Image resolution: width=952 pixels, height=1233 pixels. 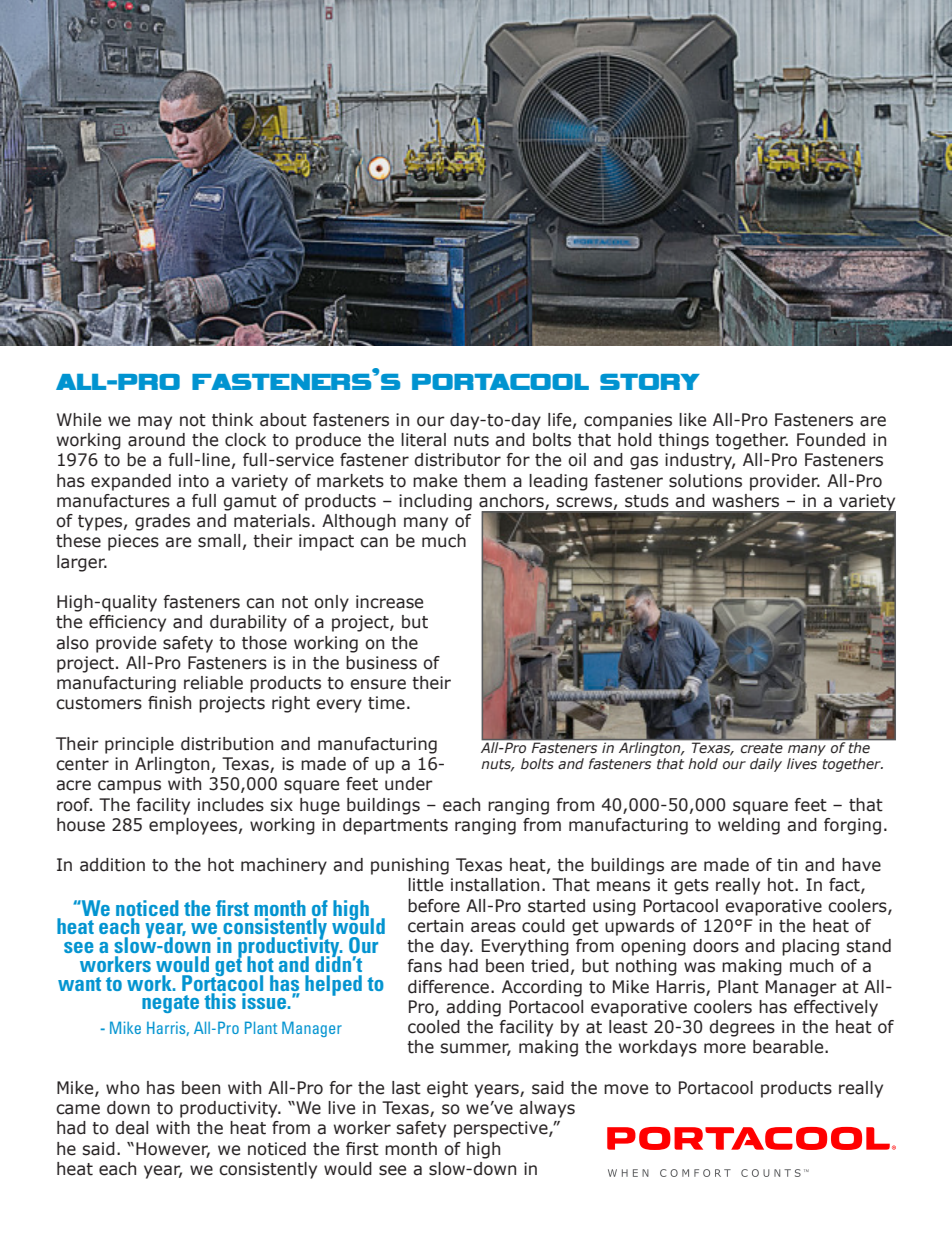 I want to click on like, so click(x=692, y=420).
